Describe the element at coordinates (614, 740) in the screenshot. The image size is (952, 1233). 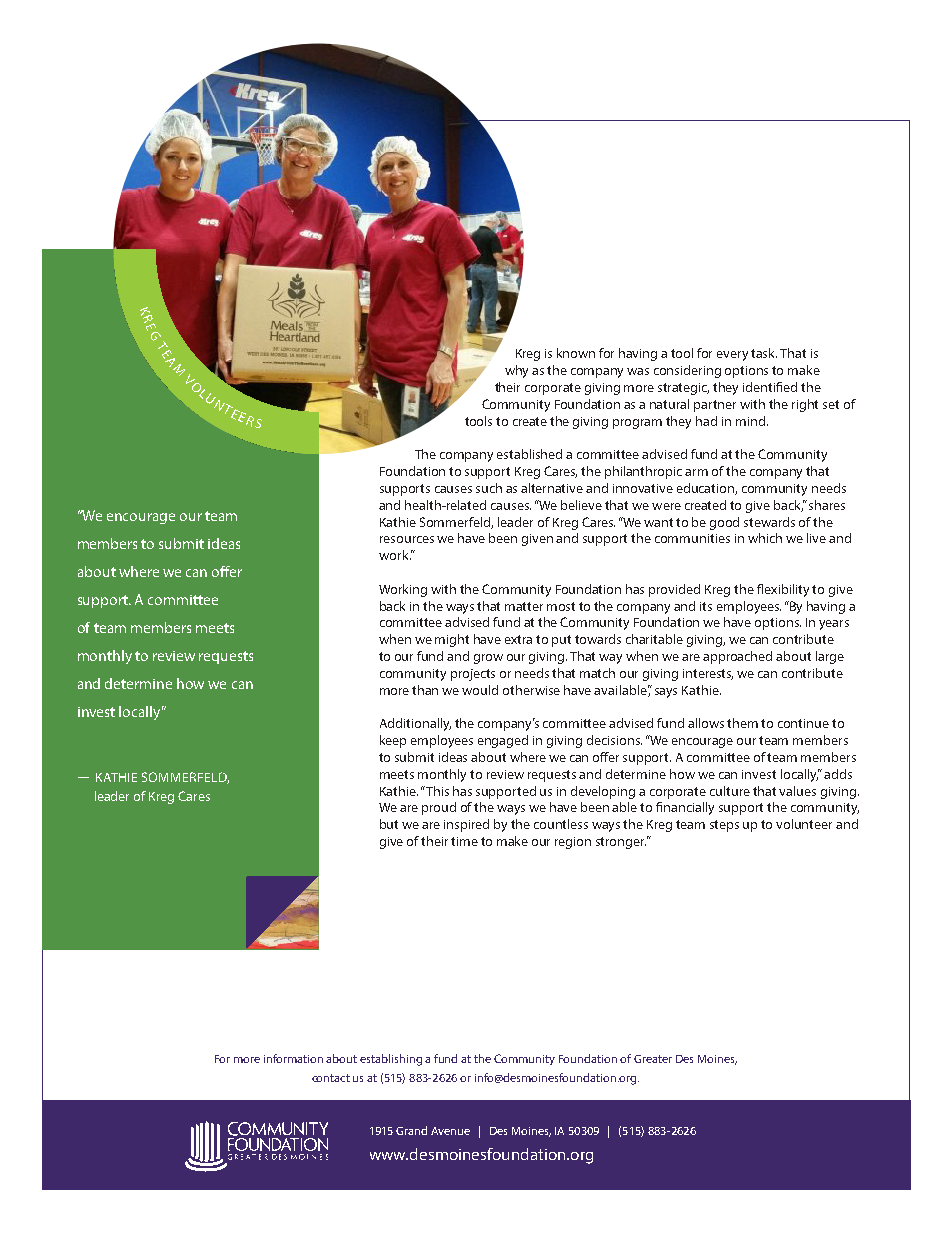
I see `decisions` at that location.
